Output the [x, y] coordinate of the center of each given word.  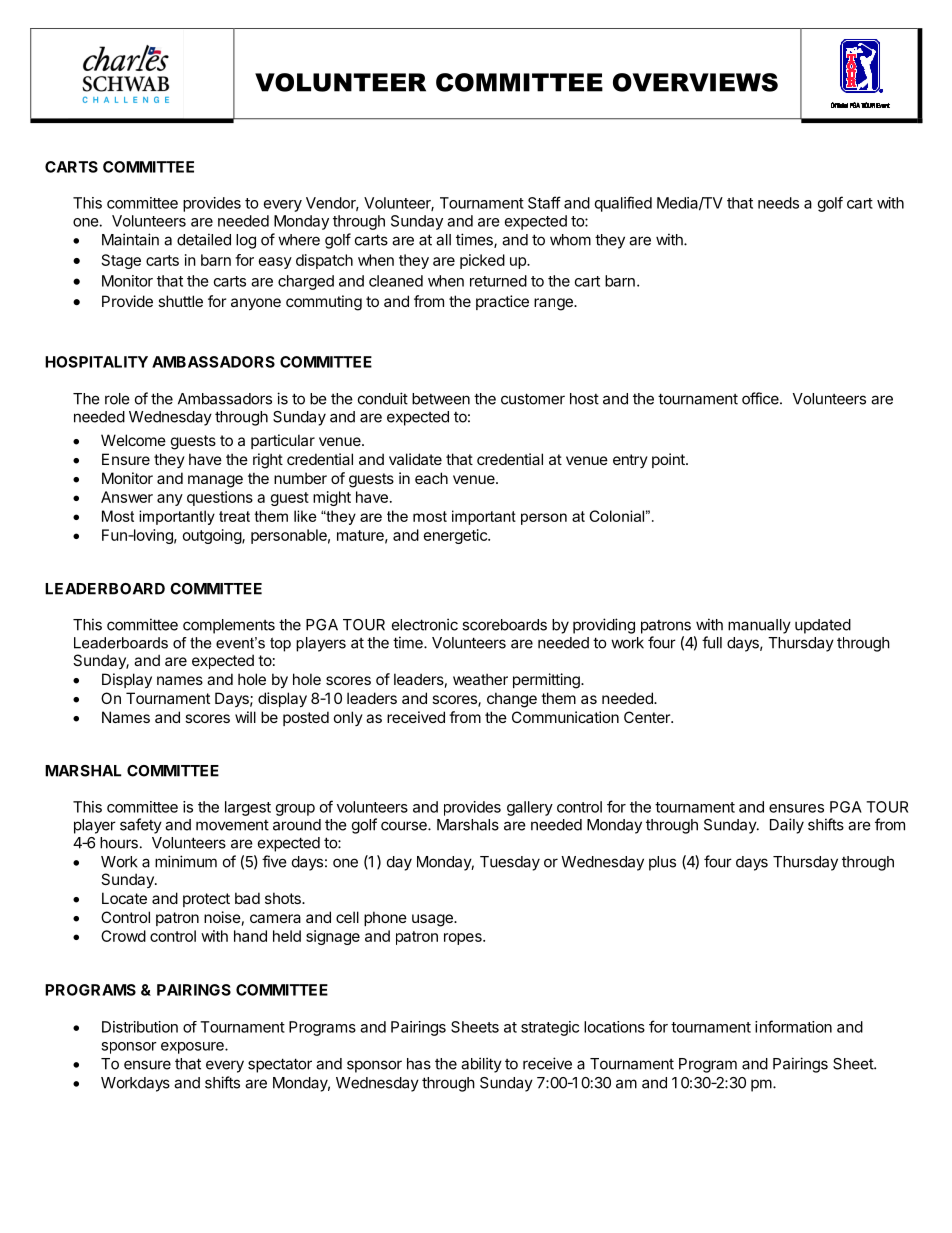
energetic [456, 536]
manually [759, 626]
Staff [544, 202]
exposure [193, 1048]
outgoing [213, 536]
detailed [204, 239]
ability [481, 1065]
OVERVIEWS [695, 82]
